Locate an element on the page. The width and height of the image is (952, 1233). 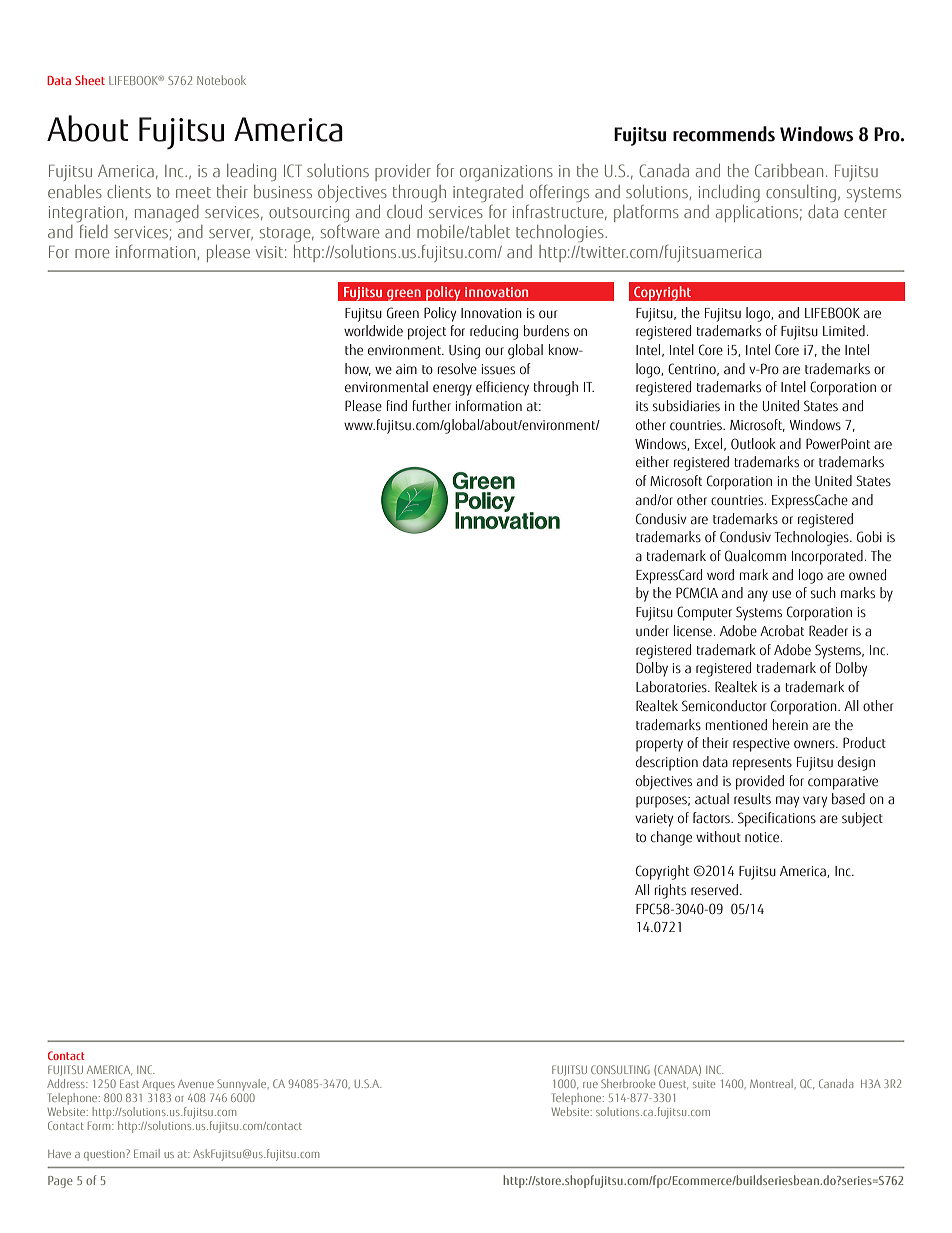
organizations is located at coordinates (506, 173).
